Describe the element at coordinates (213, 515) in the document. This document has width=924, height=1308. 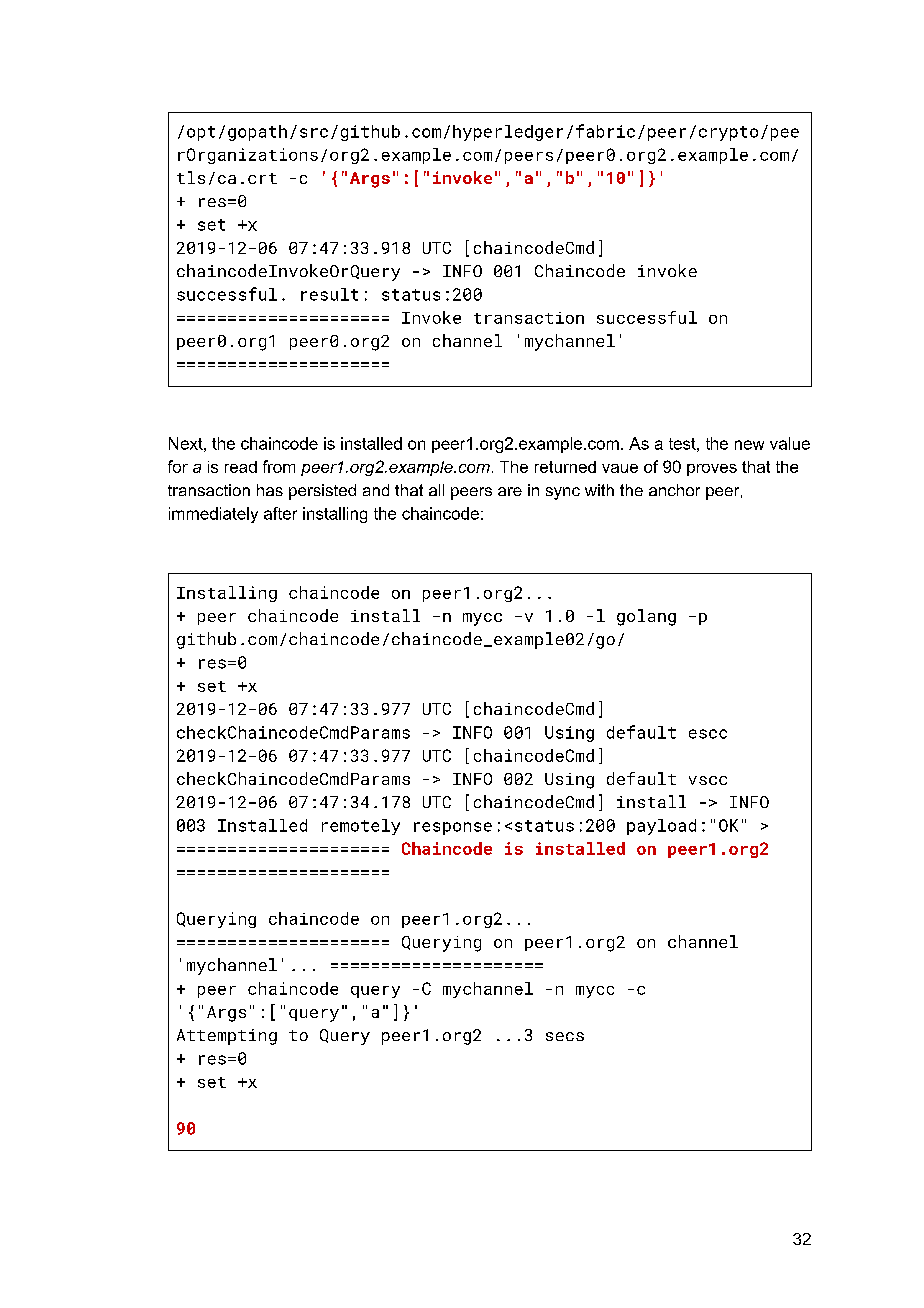
I see `immediately` at that location.
